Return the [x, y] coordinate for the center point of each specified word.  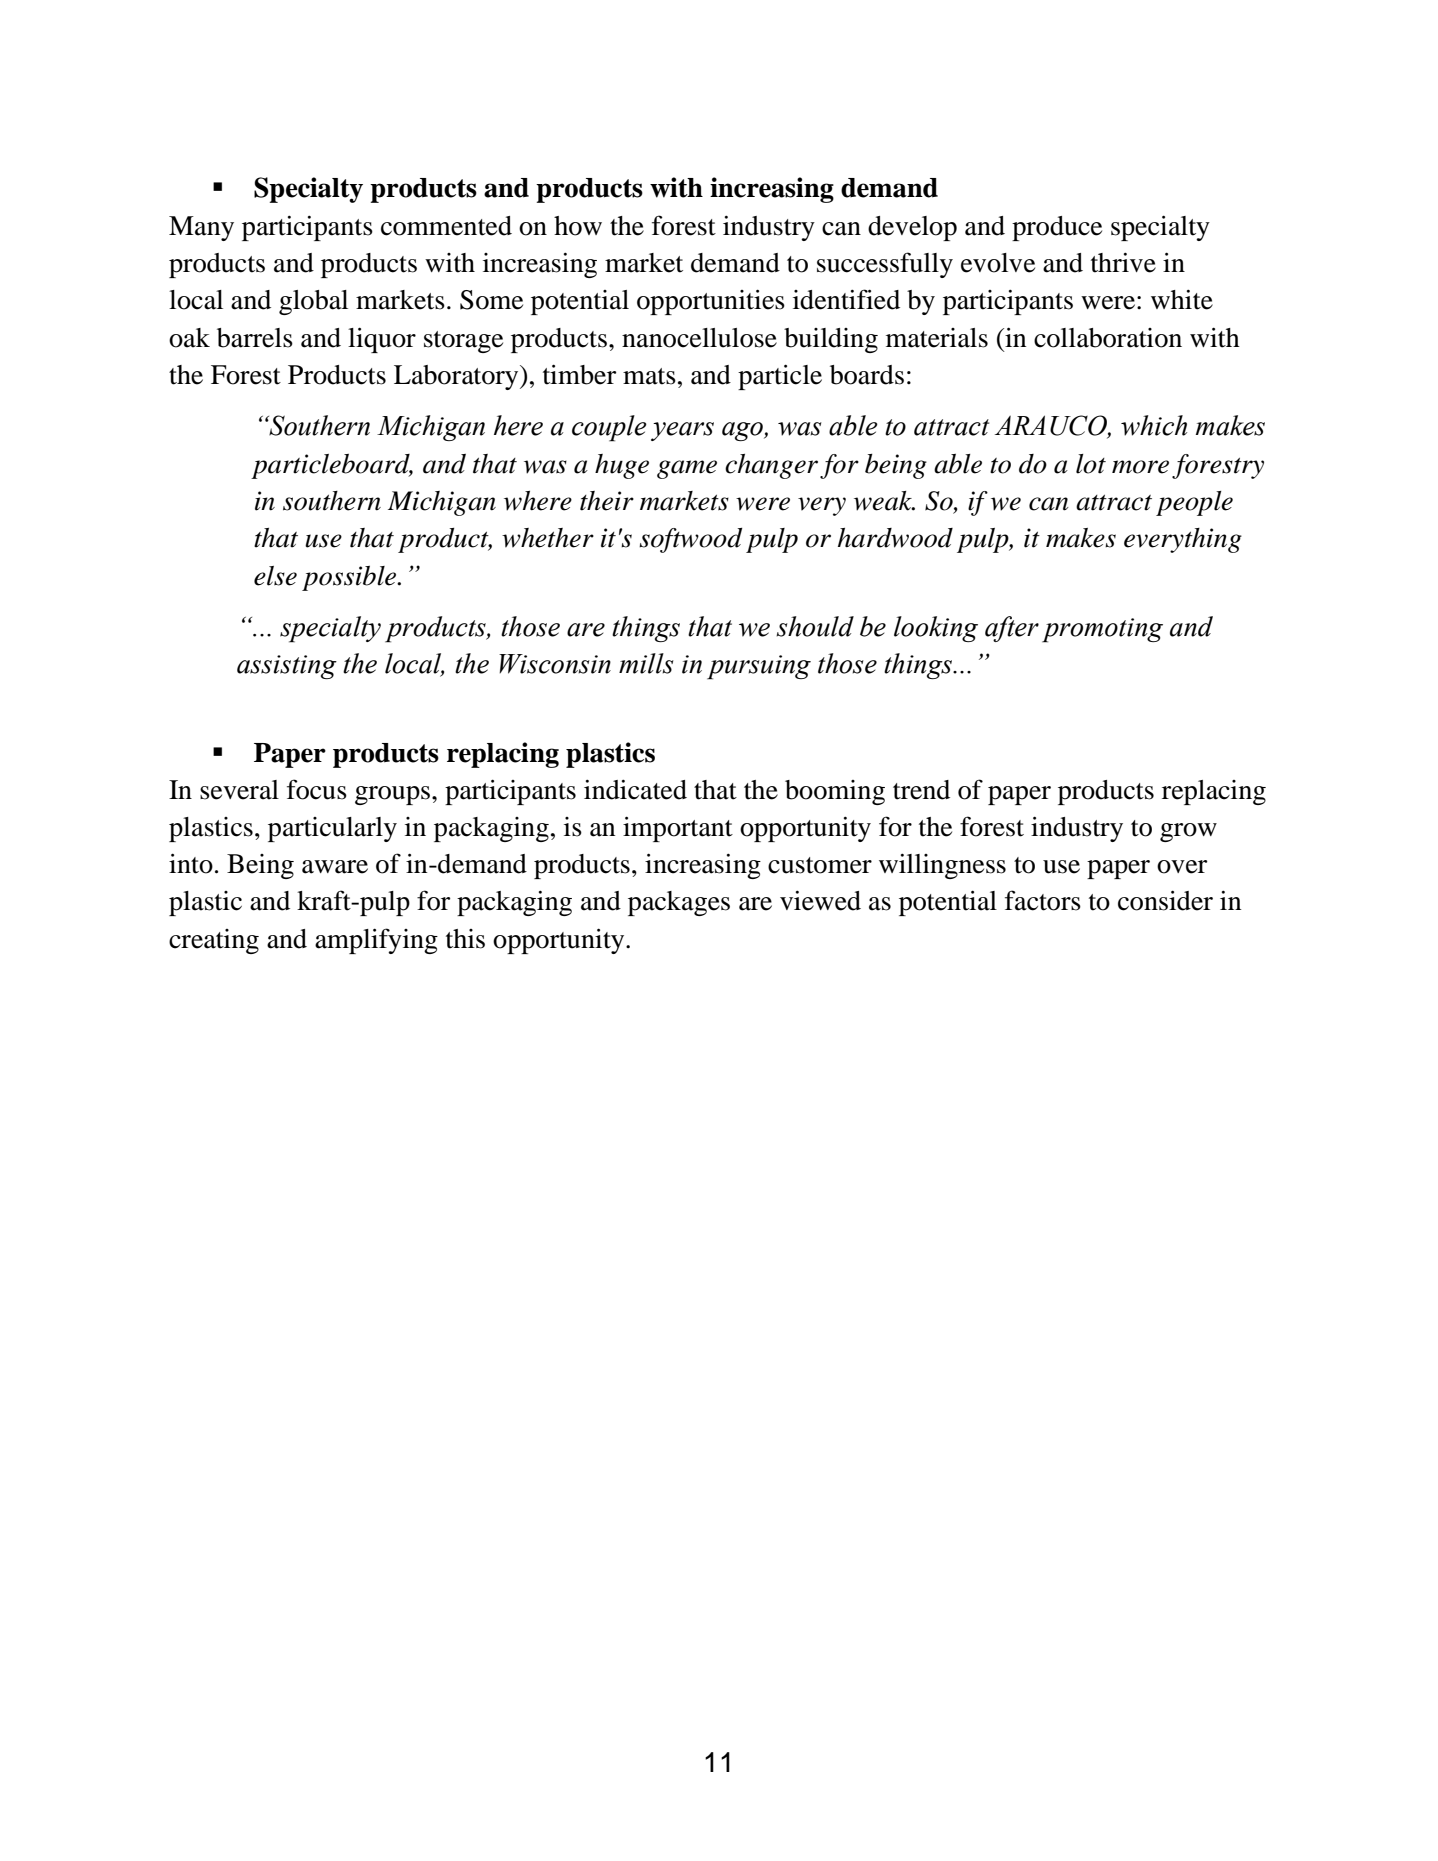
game [687, 469]
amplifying [376, 941]
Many [201, 228]
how [578, 226]
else [275, 576]
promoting [1102, 630]
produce [1057, 228]
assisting [287, 667]
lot [1091, 464]
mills [646, 663]
